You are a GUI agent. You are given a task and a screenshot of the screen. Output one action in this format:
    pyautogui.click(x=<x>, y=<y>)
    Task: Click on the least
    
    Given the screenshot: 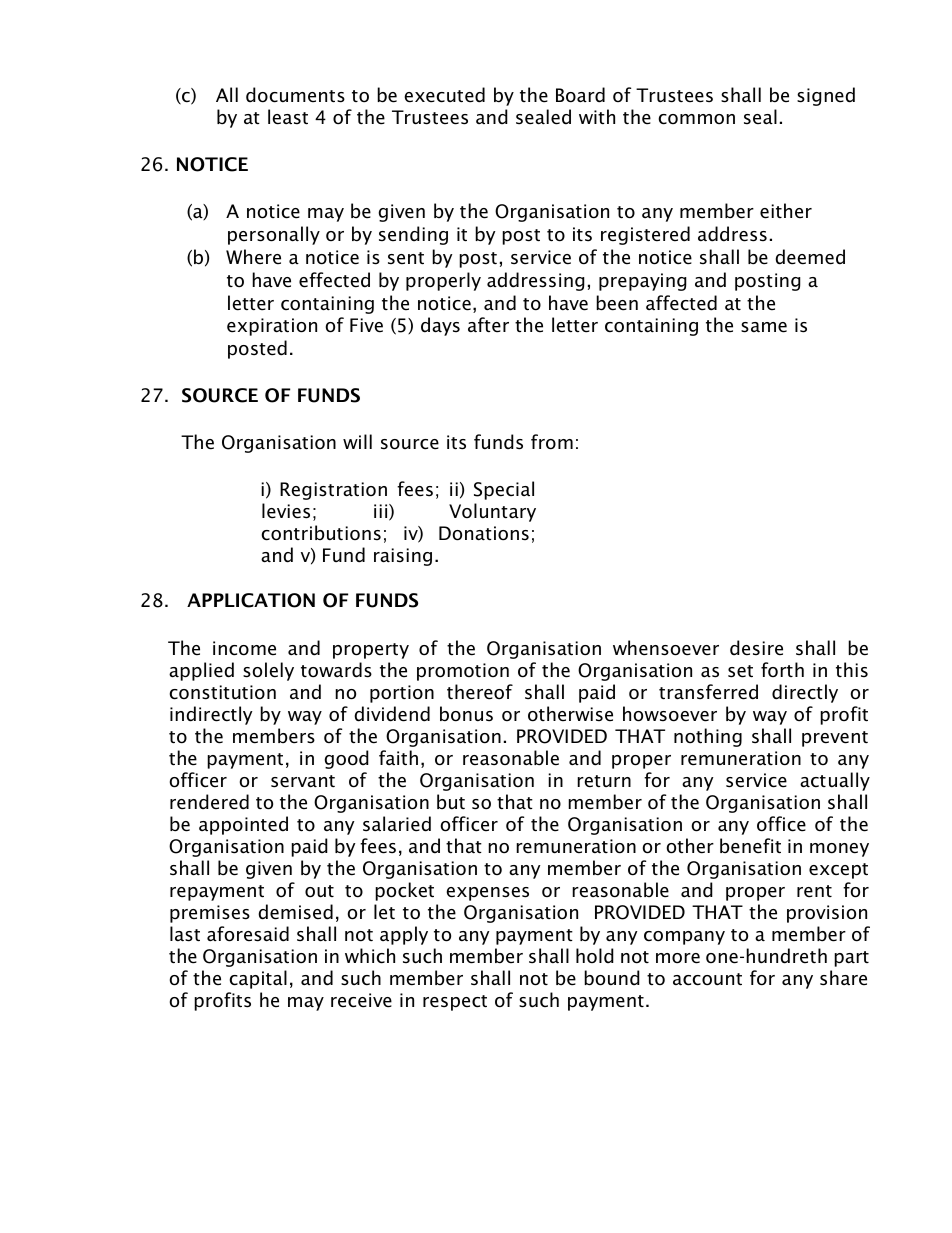 What is the action you would take?
    pyautogui.click(x=288, y=117)
